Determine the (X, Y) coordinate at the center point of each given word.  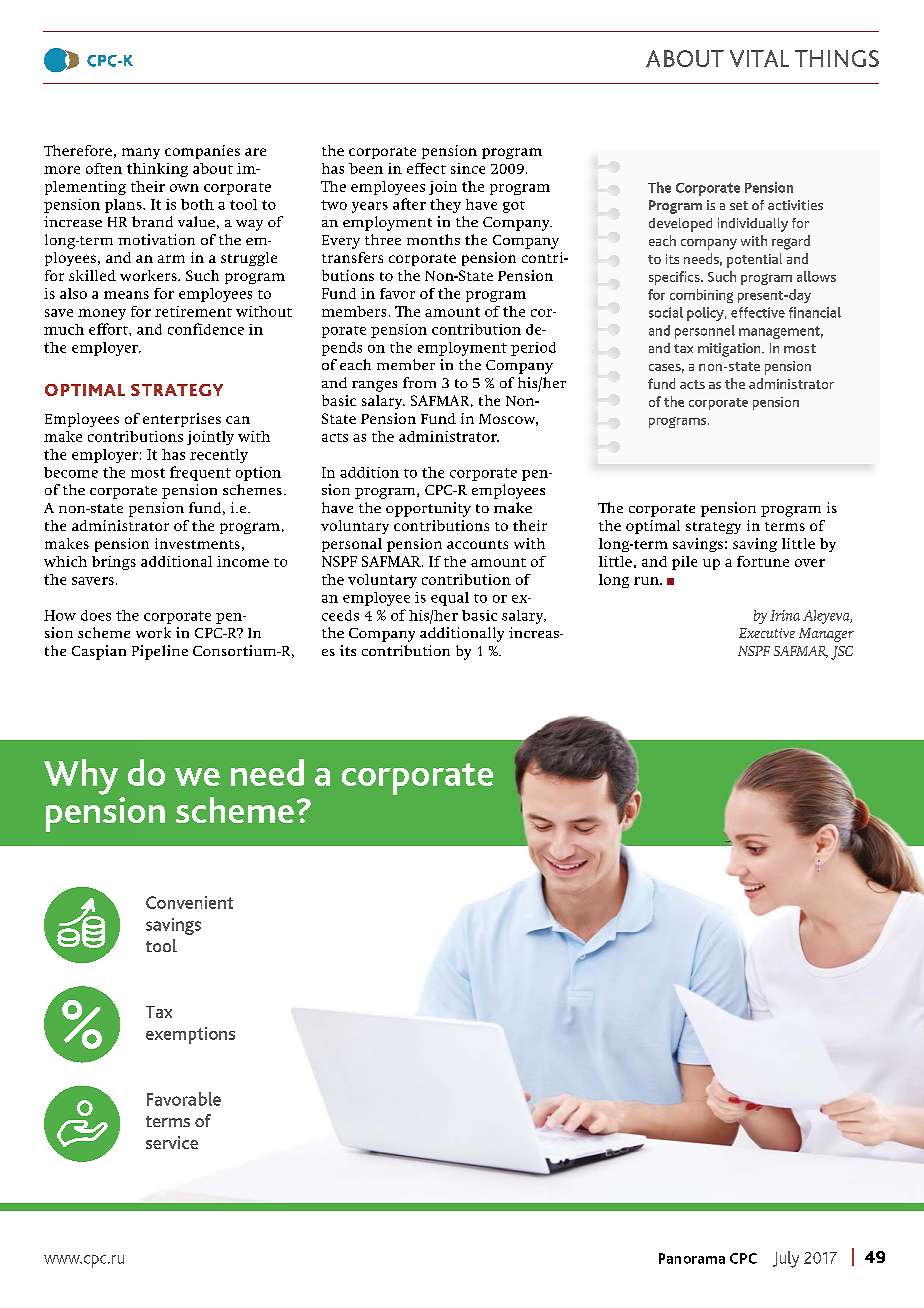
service (172, 1142)
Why (81, 777)
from (419, 382)
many (141, 153)
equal (450, 599)
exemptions (190, 1035)
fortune (763, 561)
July (786, 1259)
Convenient (189, 902)
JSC (842, 653)
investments (197, 543)
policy (706, 314)
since (468, 168)
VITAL (759, 58)
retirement (193, 311)
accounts (477, 544)
